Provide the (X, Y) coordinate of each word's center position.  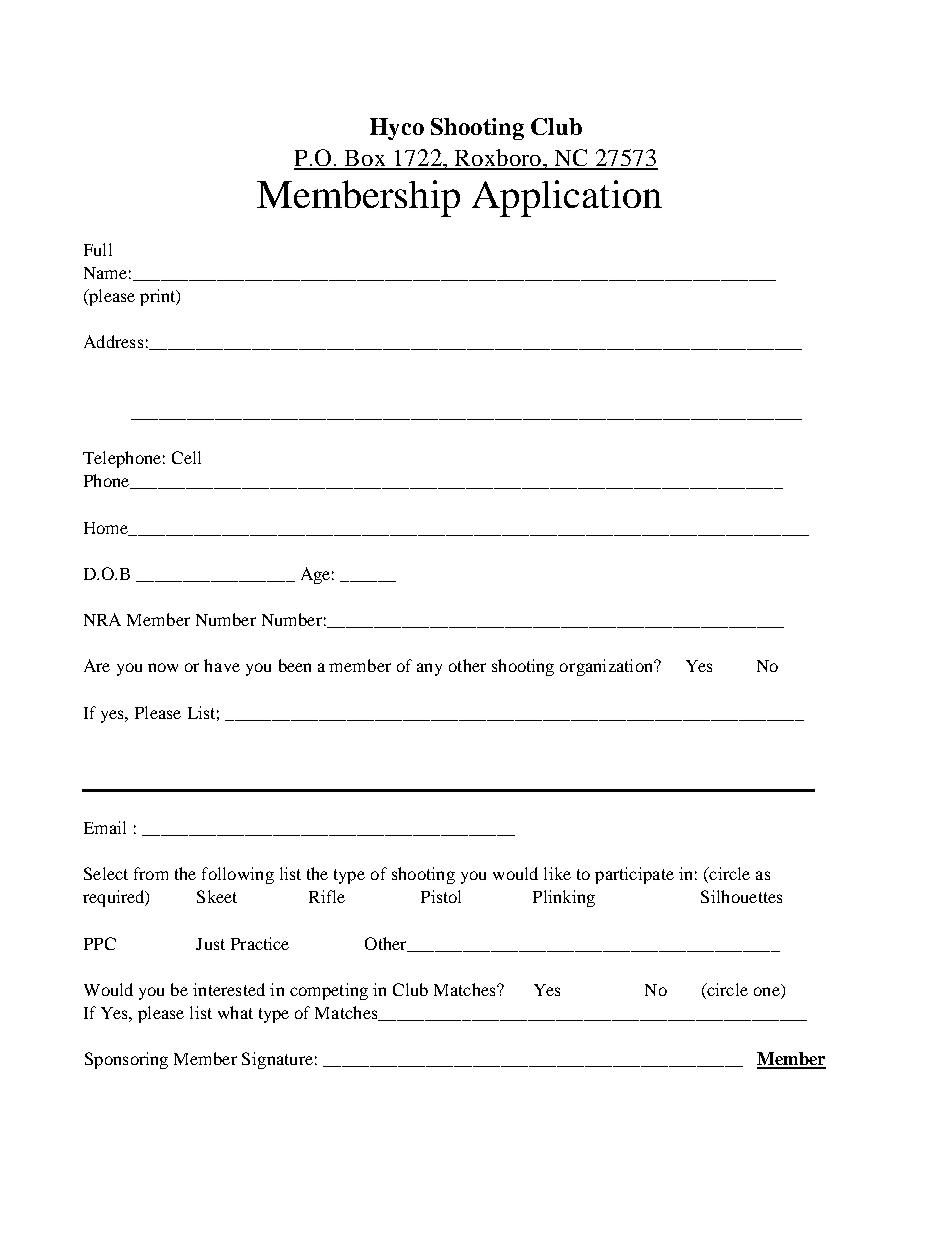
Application (567, 198)
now (163, 667)
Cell (186, 457)
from (151, 873)
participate (634, 875)
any (429, 669)
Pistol (441, 896)
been (295, 665)
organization (607, 667)
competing (329, 991)
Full (98, 249)
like (557, 873)
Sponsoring (126, 1060)
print (159, 297)
